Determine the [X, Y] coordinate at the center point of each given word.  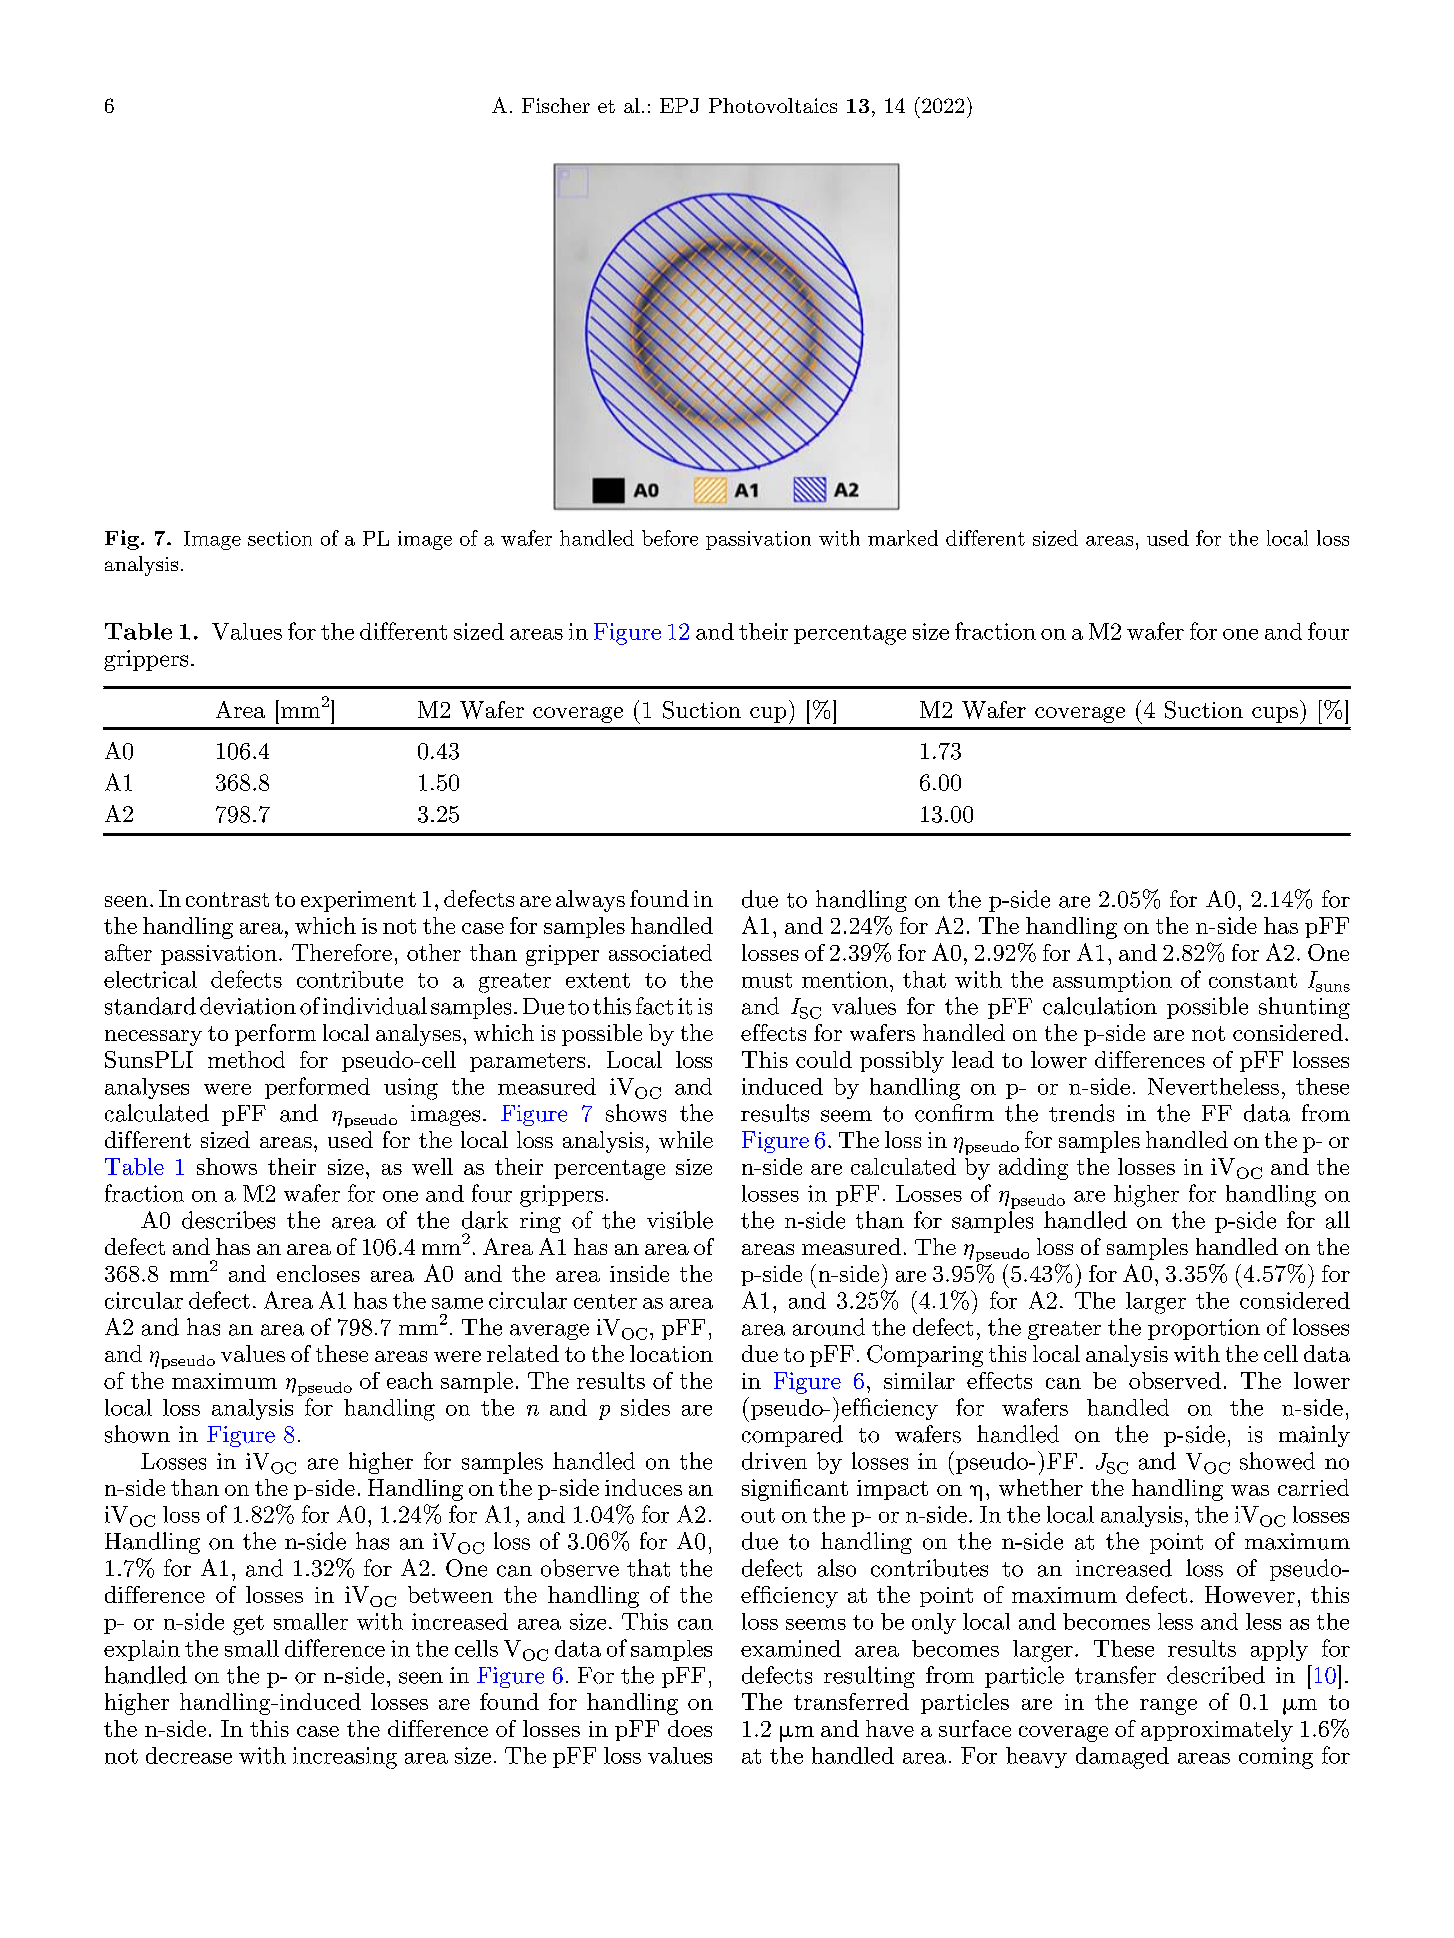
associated [660, 952]
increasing [345, 1758]
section [280, 538]
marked [903, 538]
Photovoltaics [773, 105]
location [671, 1353]
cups [1275, 715]
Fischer [556, 105]
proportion [1204, 1329]
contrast [227, 899]
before [670, 538]
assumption [1112, 981]
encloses [318, 1273]
